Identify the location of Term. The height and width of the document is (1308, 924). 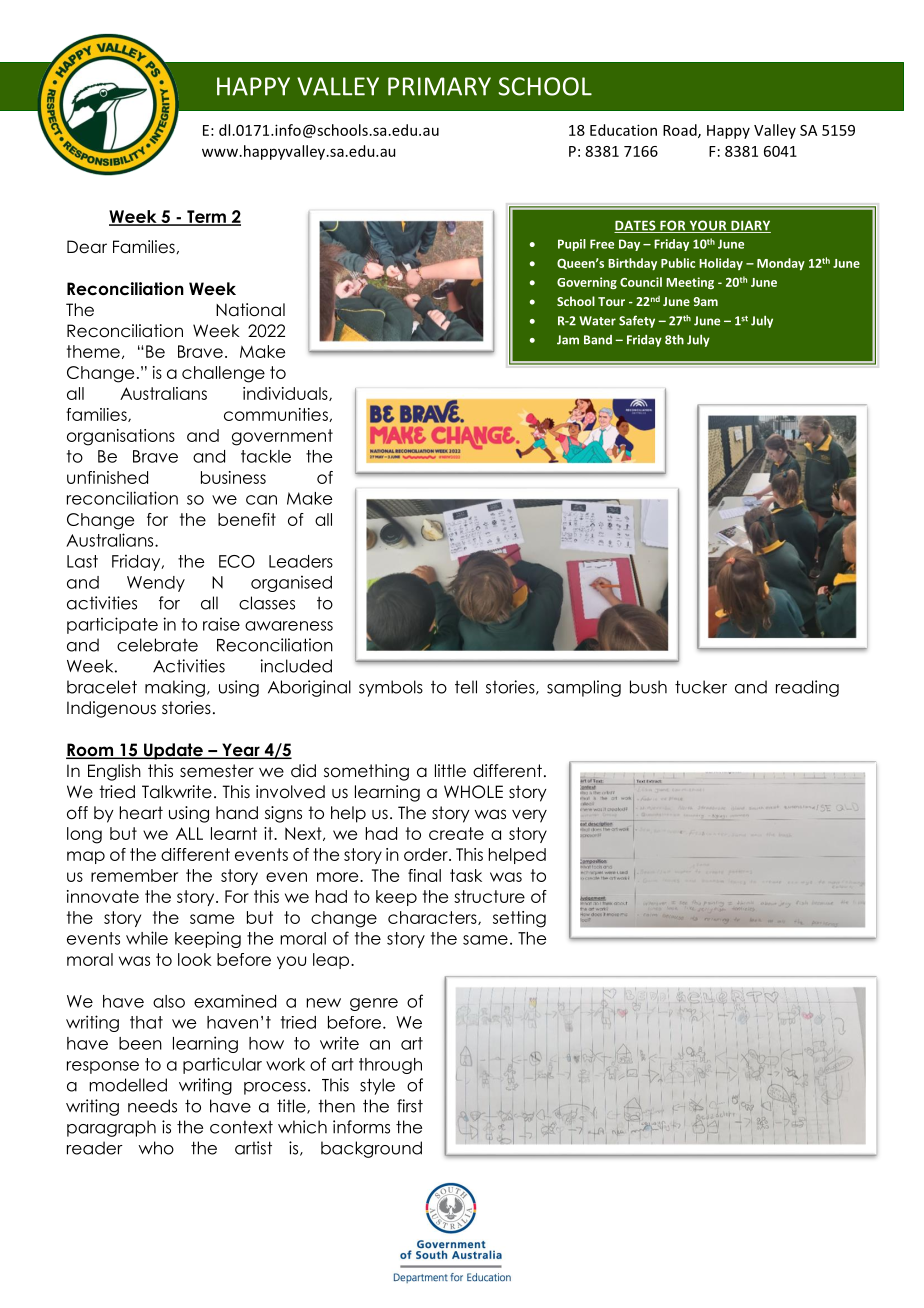
(206, 218).
